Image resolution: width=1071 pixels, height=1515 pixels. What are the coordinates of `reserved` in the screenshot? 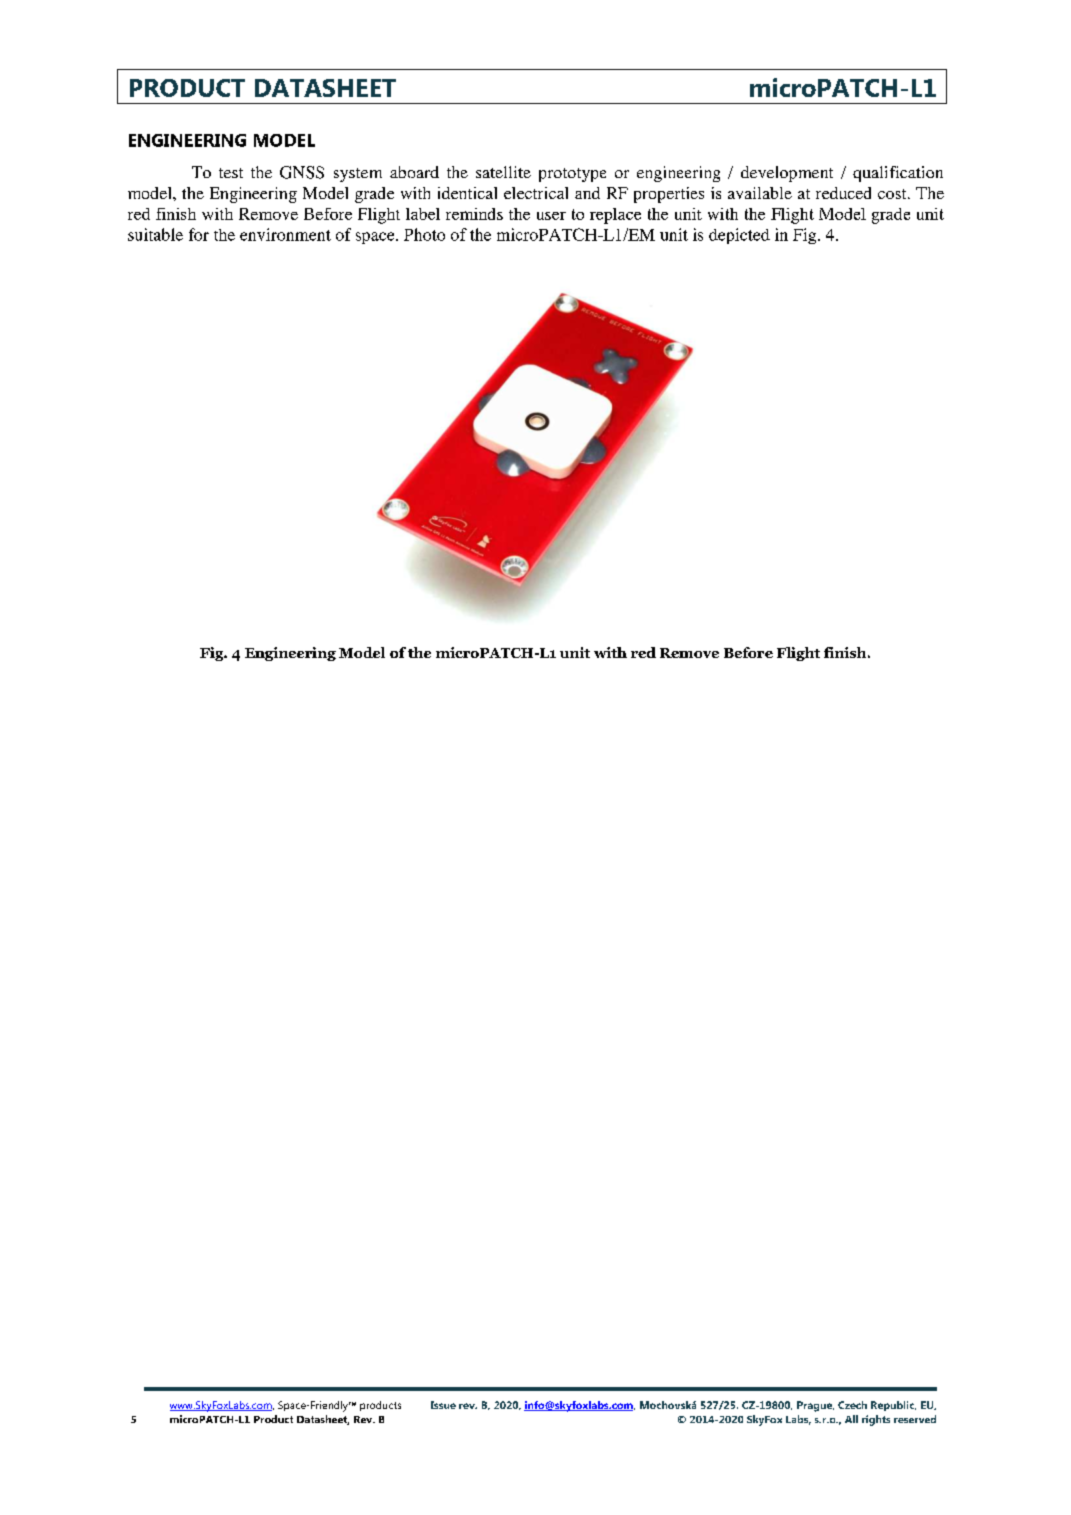 It's located at (915, 1419).
